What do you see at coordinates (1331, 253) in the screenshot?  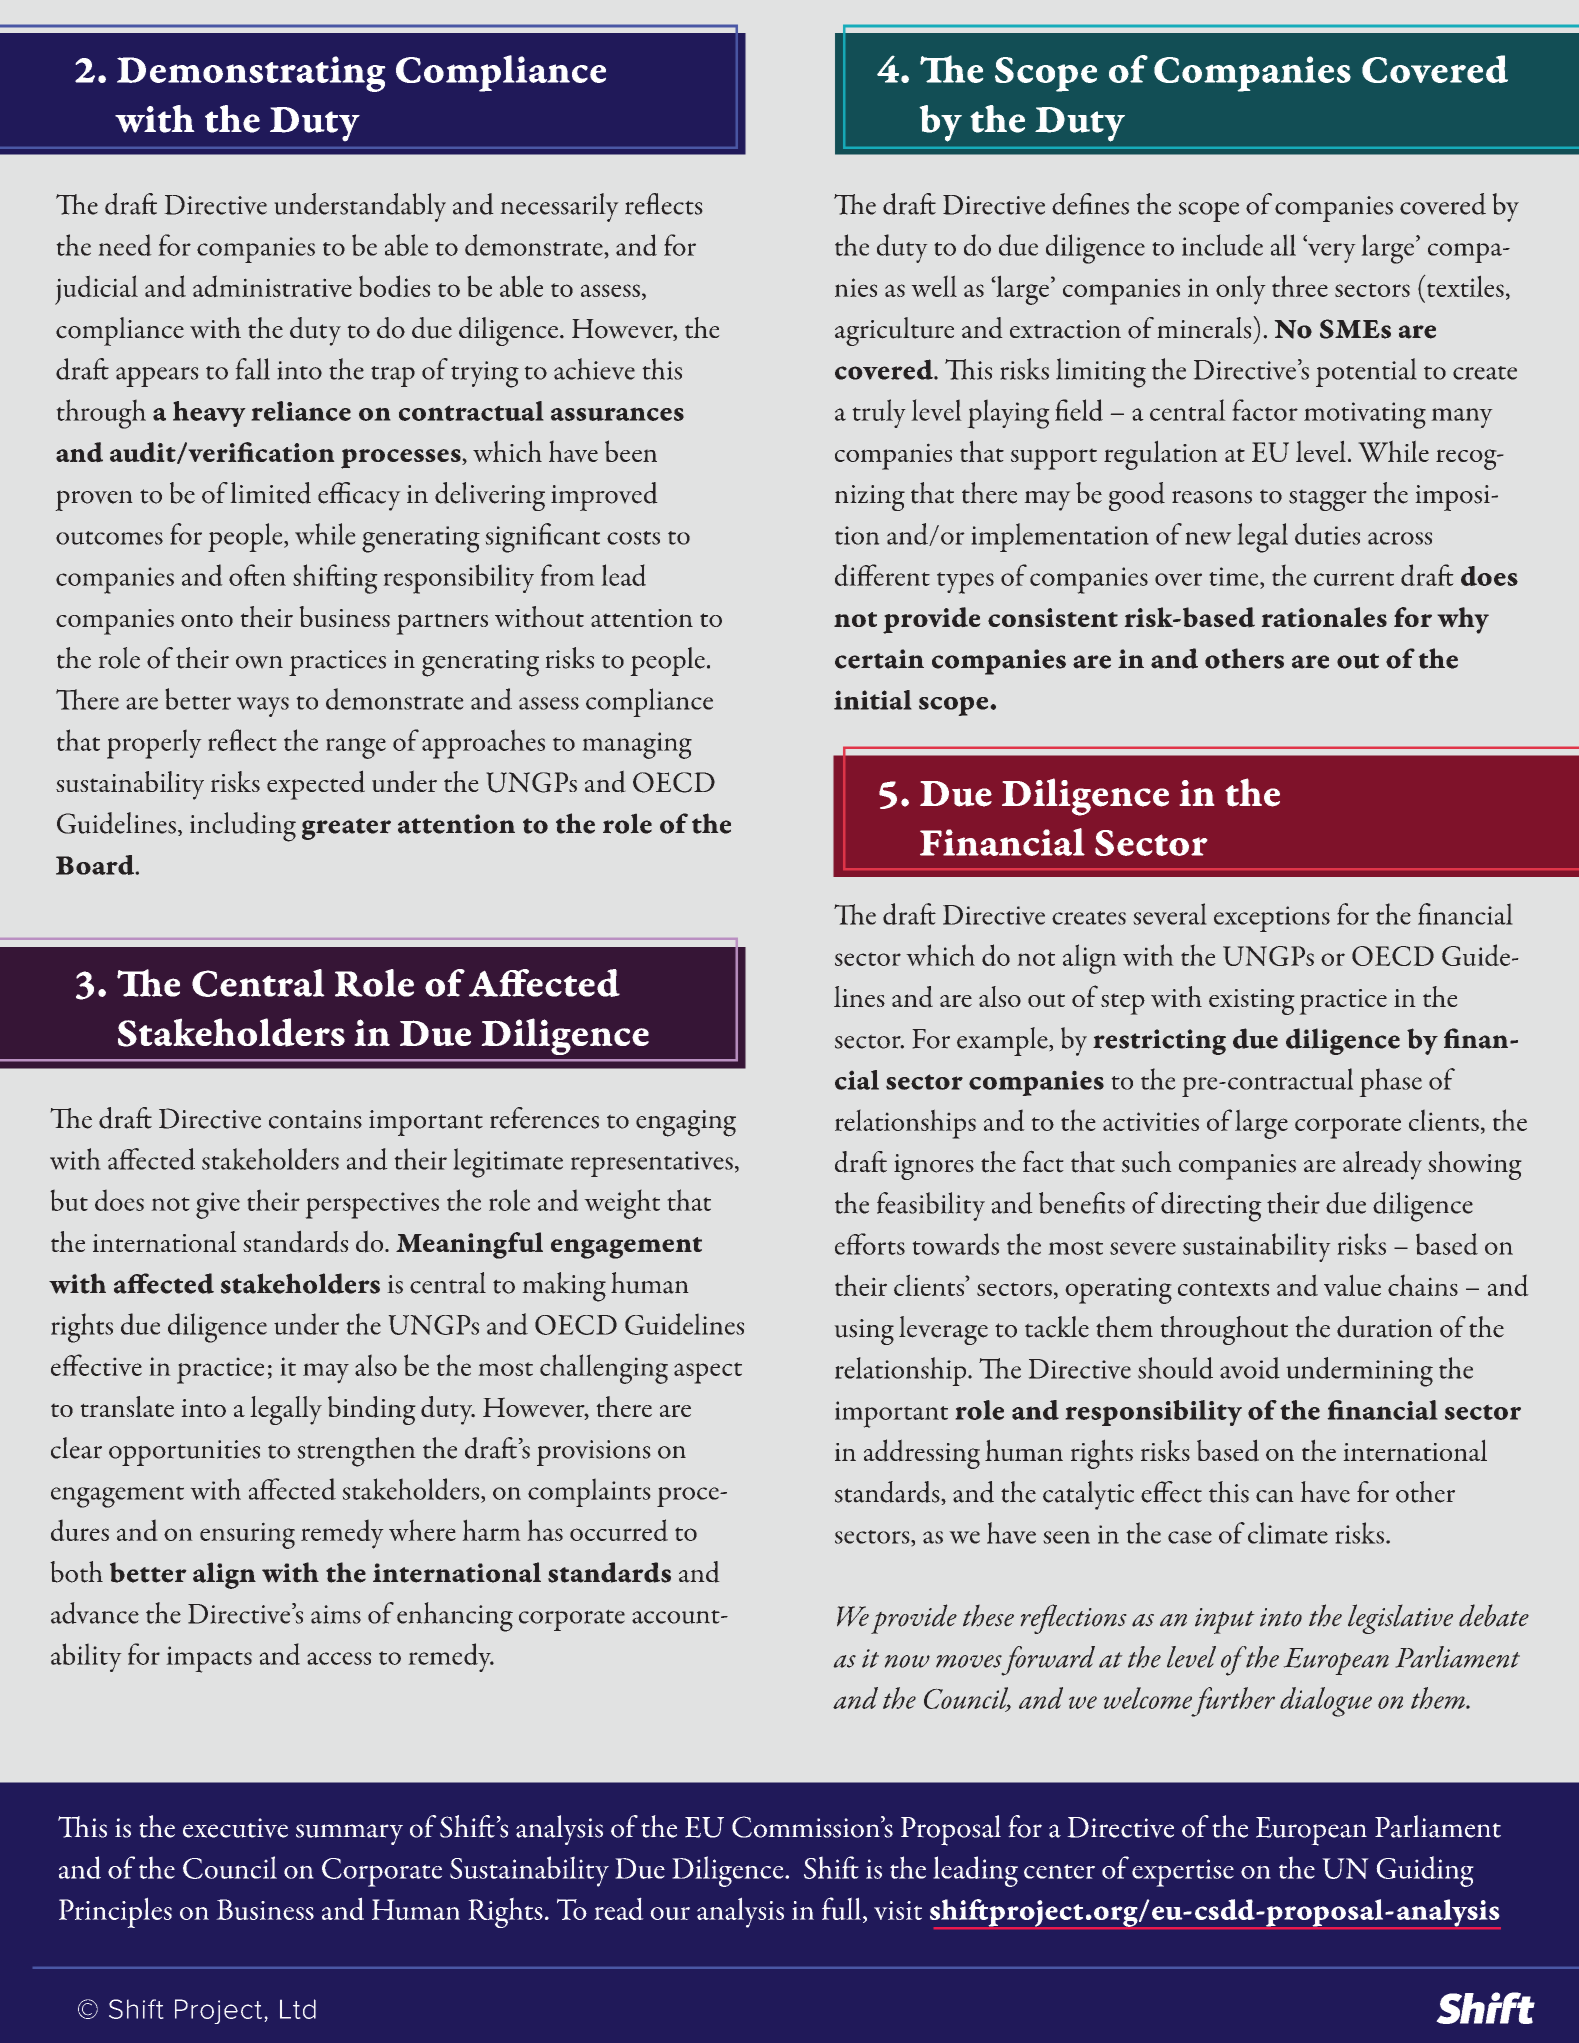 I see `very` at bounding box center [1331, 253].
